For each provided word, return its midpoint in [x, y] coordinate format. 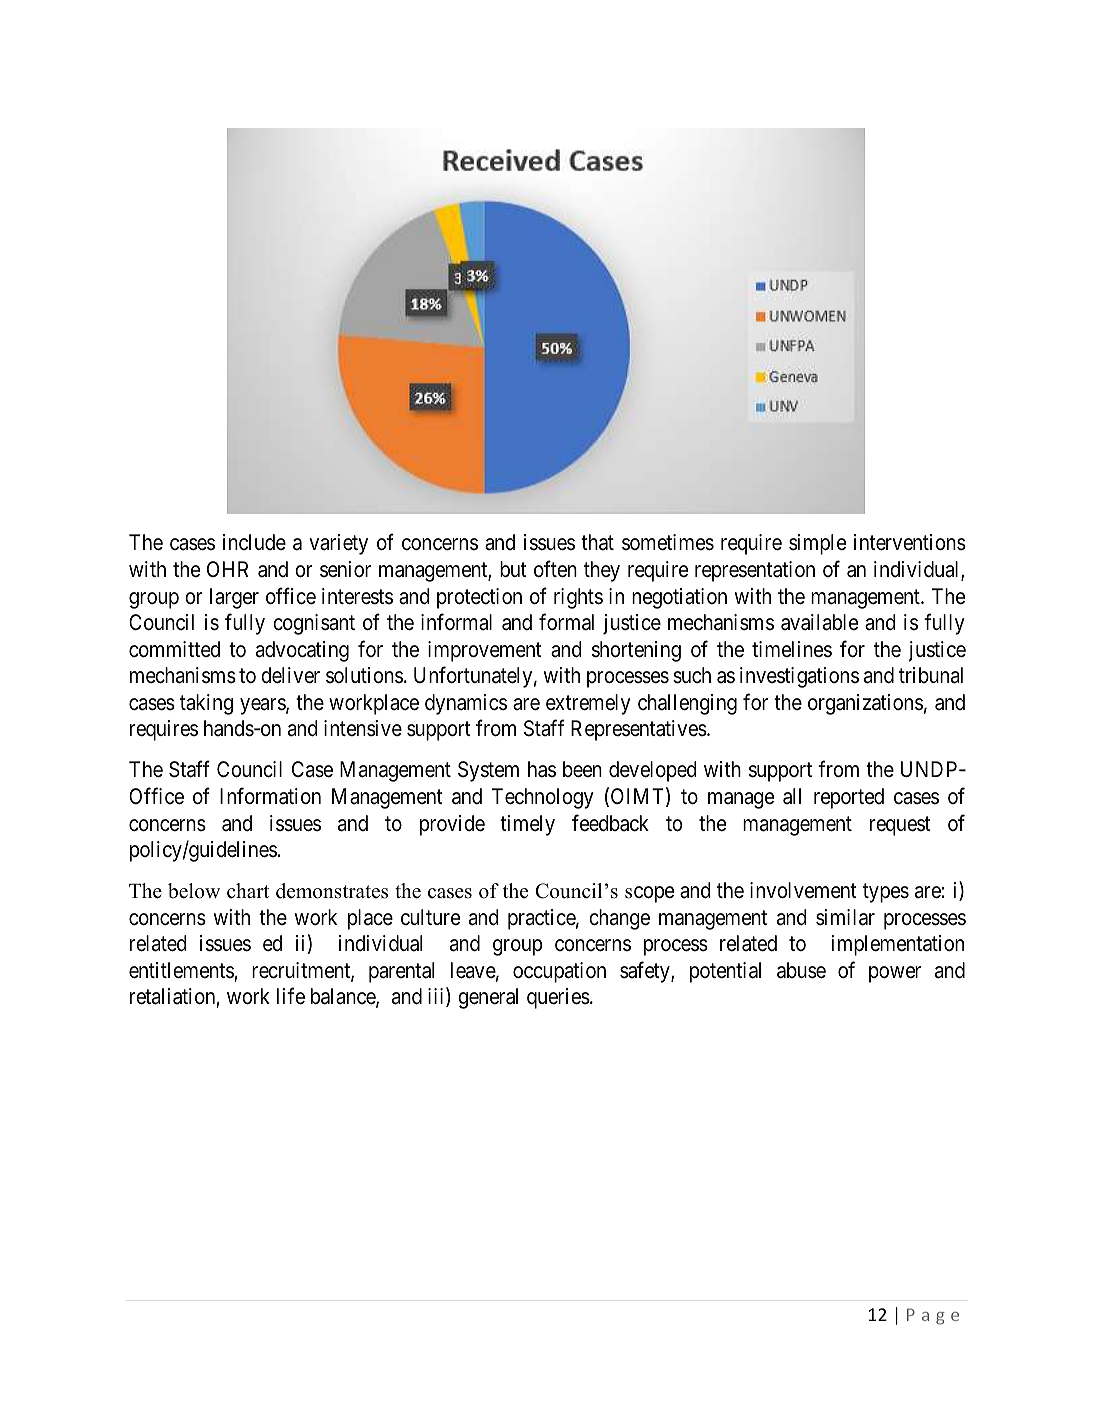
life [291, 996]
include [254, 542]
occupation [559, 972]
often [555, 569]
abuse [801, 970]
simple [817, 544]
